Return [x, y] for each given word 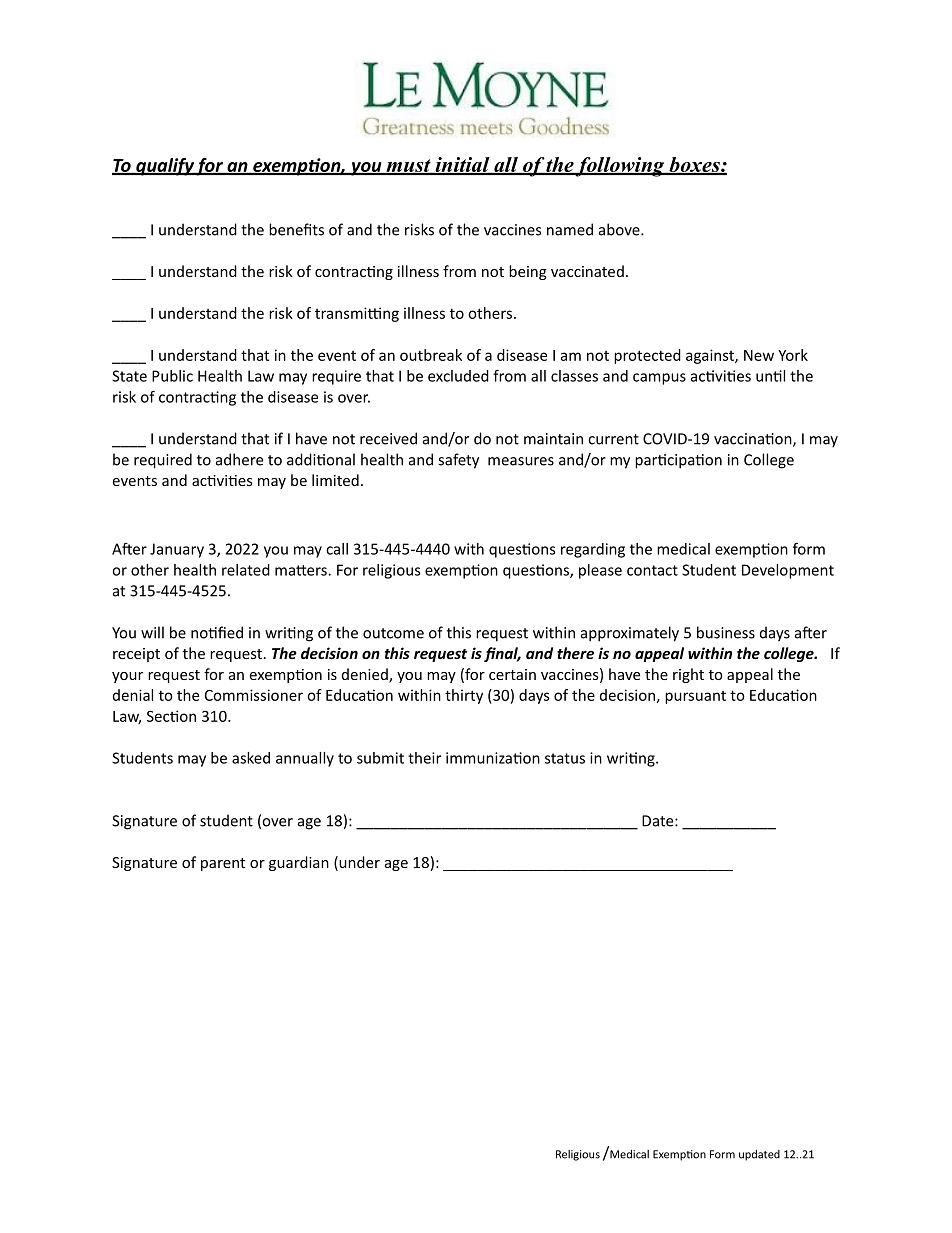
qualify [165, 167]
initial [462, 166]
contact [652, 570]
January [177, 550]
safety [458, 461]
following [620, 167]
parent [223, 864]
